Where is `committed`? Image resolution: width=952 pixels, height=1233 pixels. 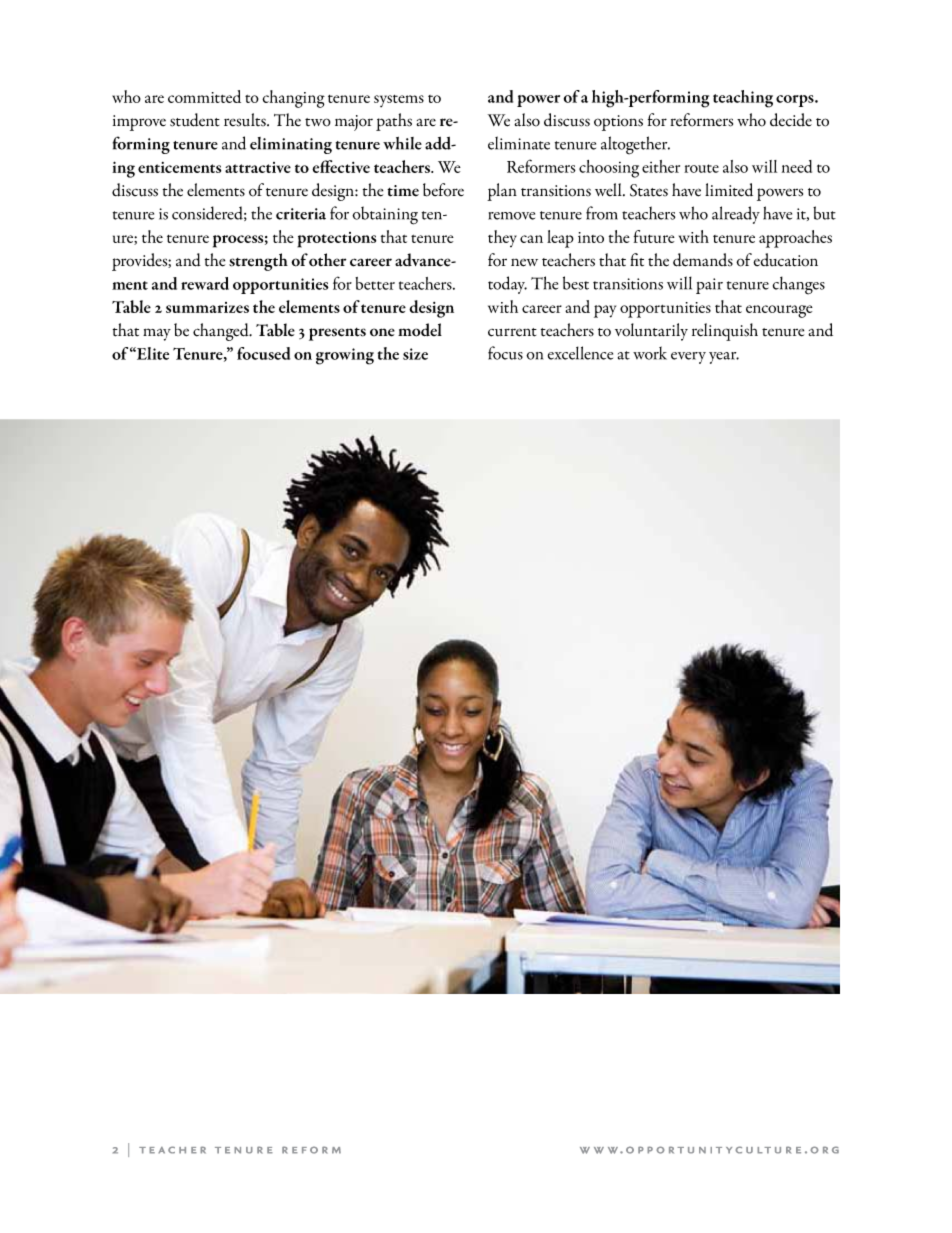
committed is located at coordinates (204, 96).
